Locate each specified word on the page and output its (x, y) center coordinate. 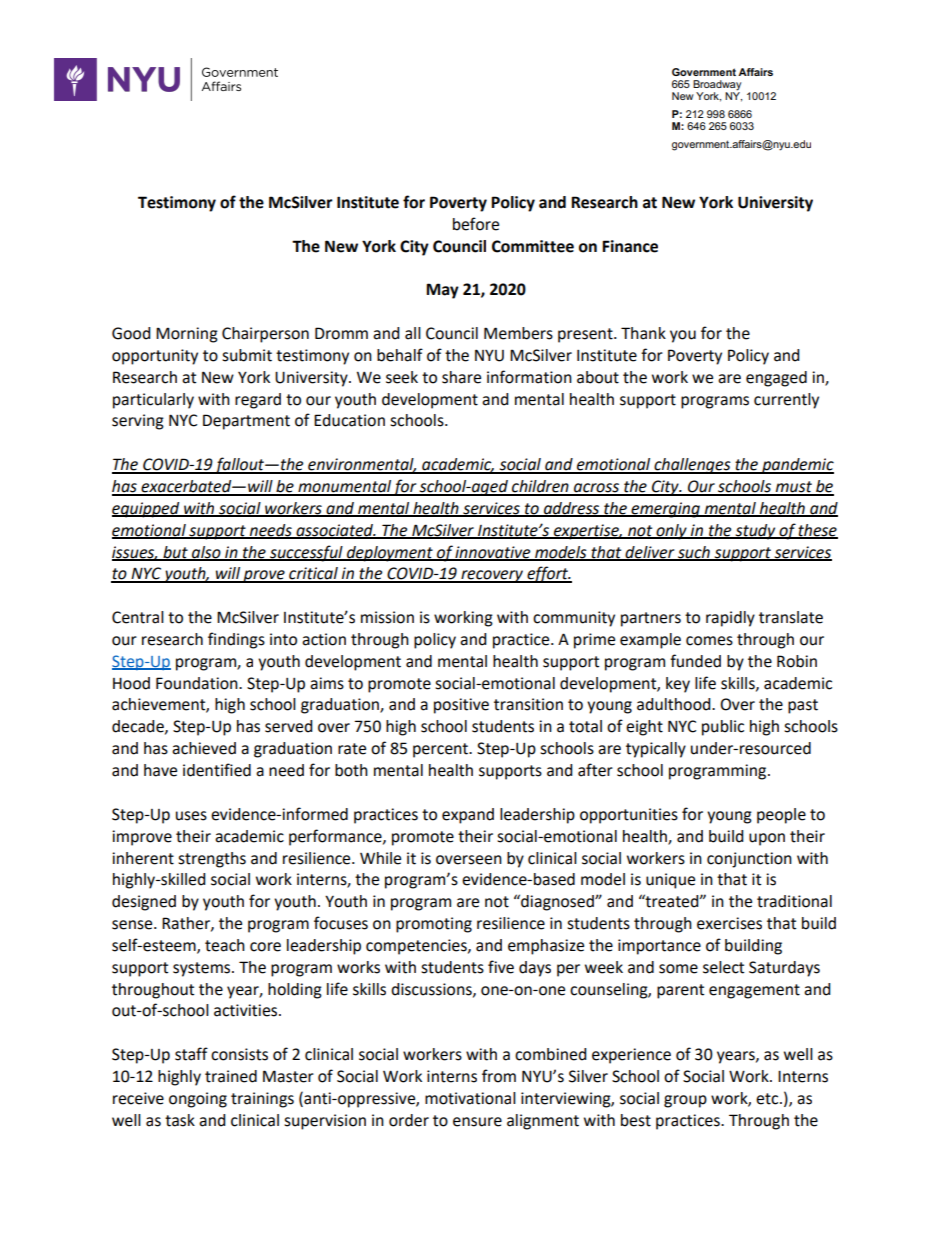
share (461, 377)
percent (442, 750)
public (723, 728)
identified (217, 770)
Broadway (717, 86)
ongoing (198, 1100)
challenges (692, 466)
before (476, 224)
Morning (187, 335)
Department (246, 422)
